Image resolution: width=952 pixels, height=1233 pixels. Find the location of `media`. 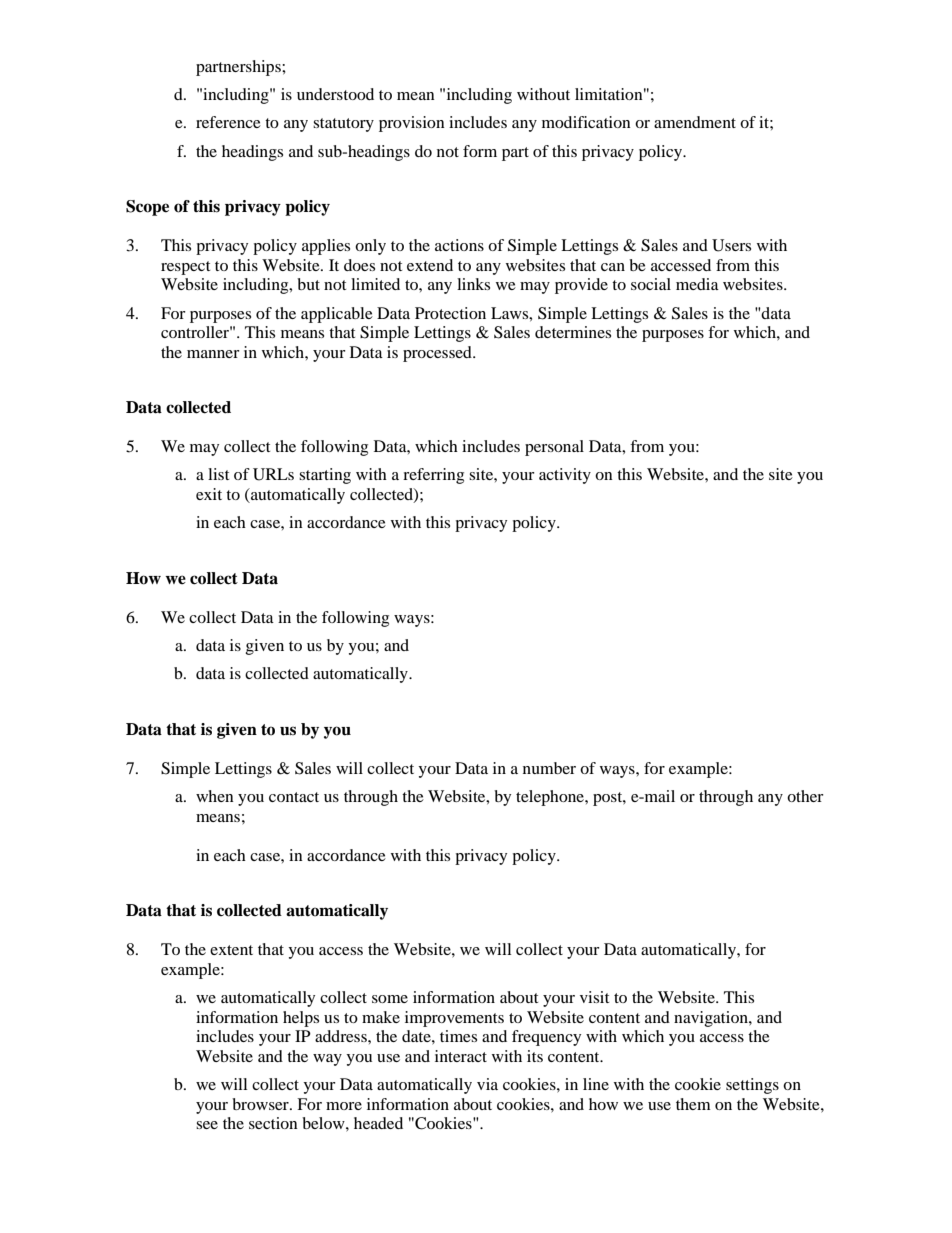

media is located at coordinates (697, 284).
